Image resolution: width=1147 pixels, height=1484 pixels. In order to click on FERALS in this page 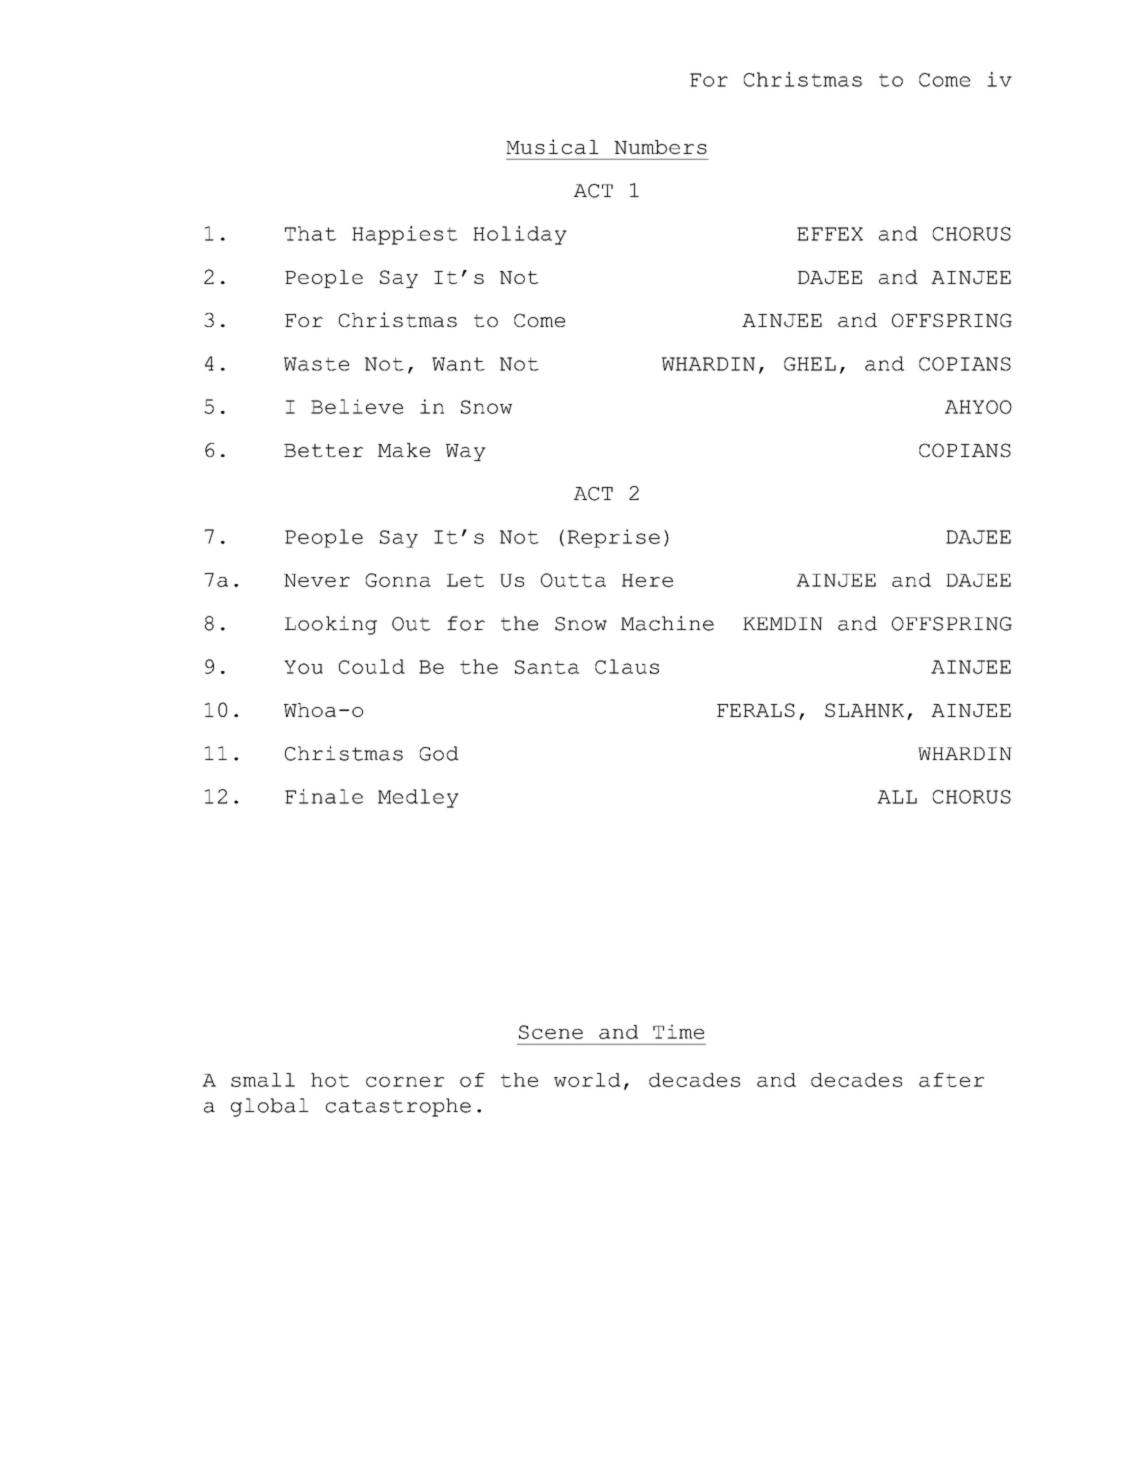, I will do `click(756, 710)`.
